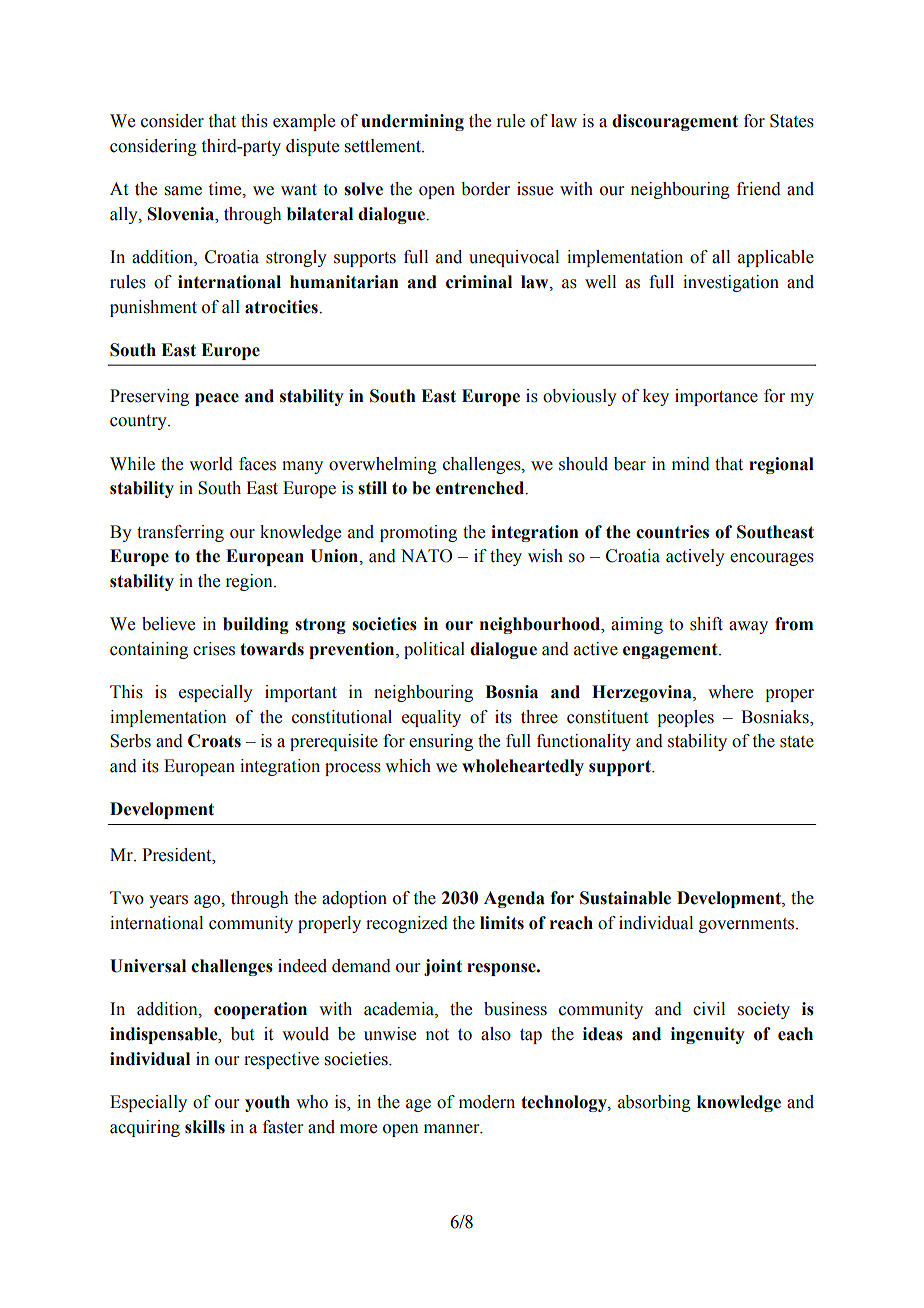 The height and width of the image is (1308, 924). Describe the element at coordinates (675, 122) in the image. I see `discouragement` at that location.
